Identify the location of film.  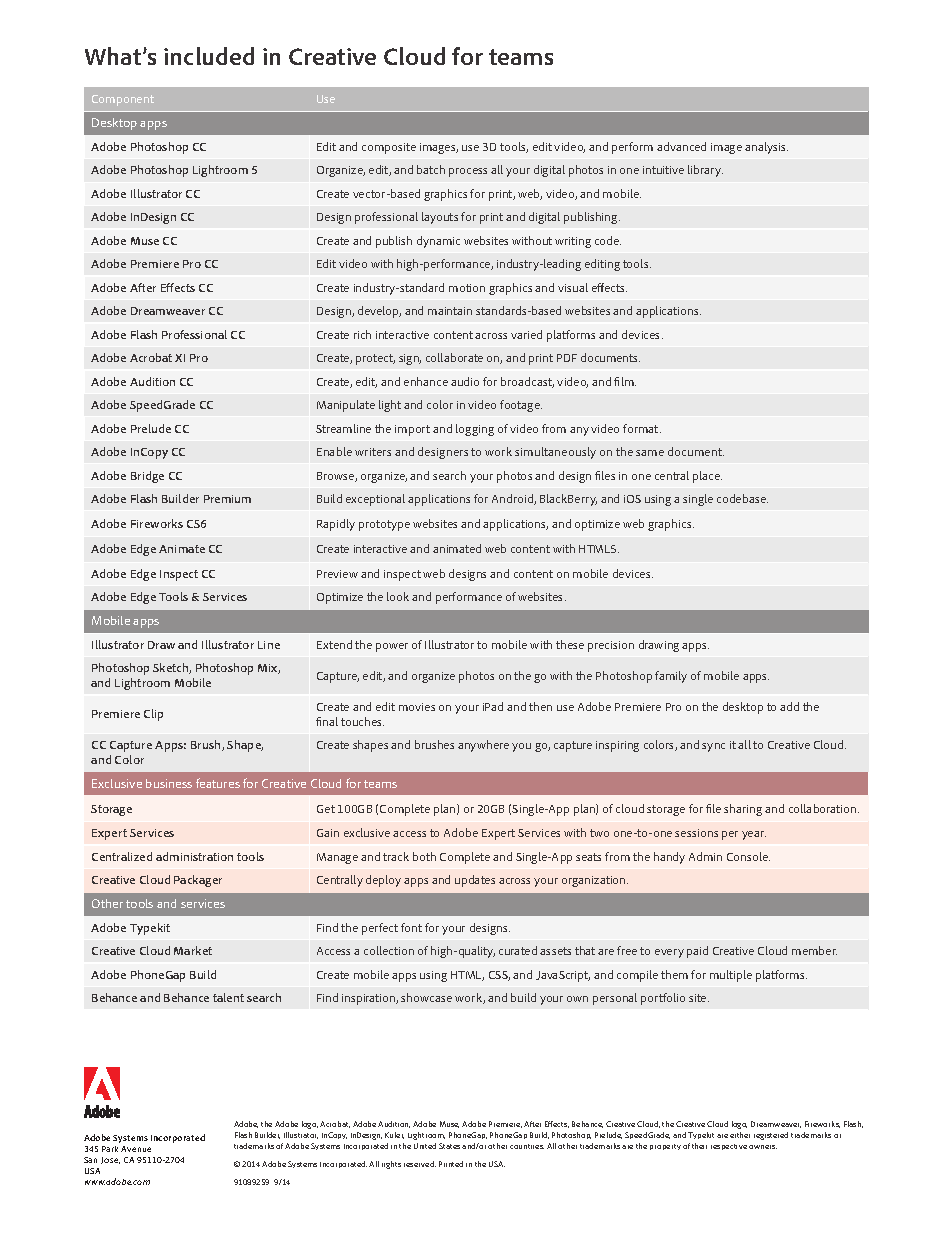
(625, 381).
